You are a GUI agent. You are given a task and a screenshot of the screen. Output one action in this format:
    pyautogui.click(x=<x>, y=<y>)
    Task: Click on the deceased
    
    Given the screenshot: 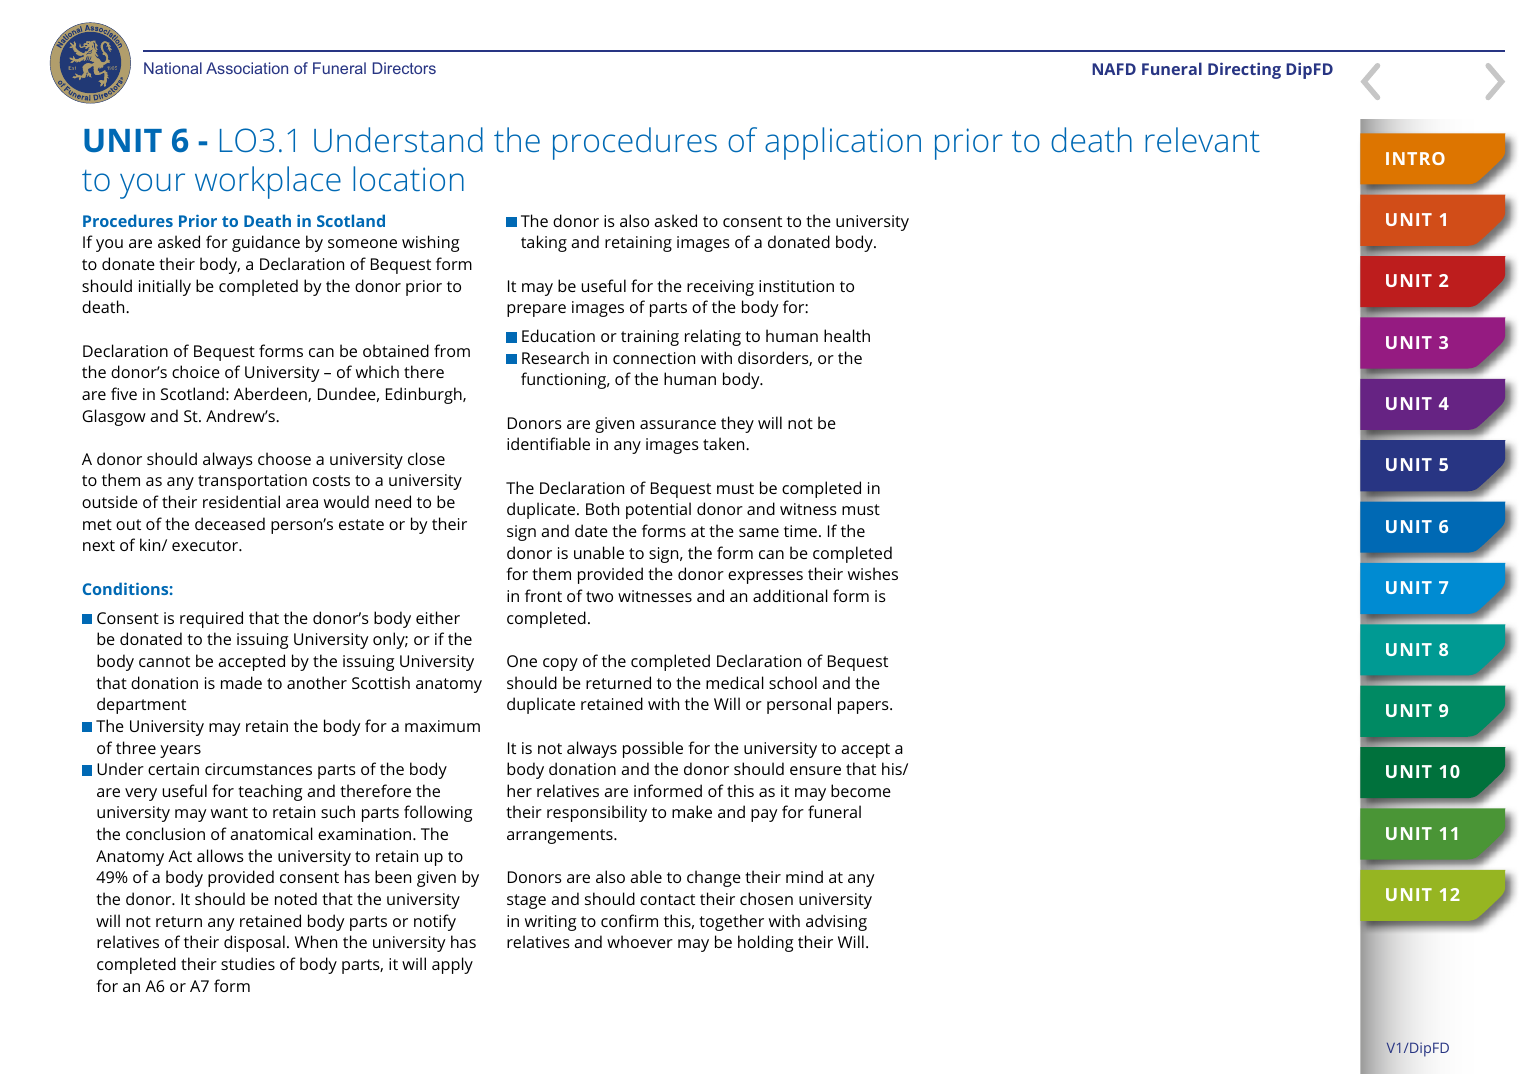 What is the action you would take?
    pyautogui.click(x=230, y=523)
